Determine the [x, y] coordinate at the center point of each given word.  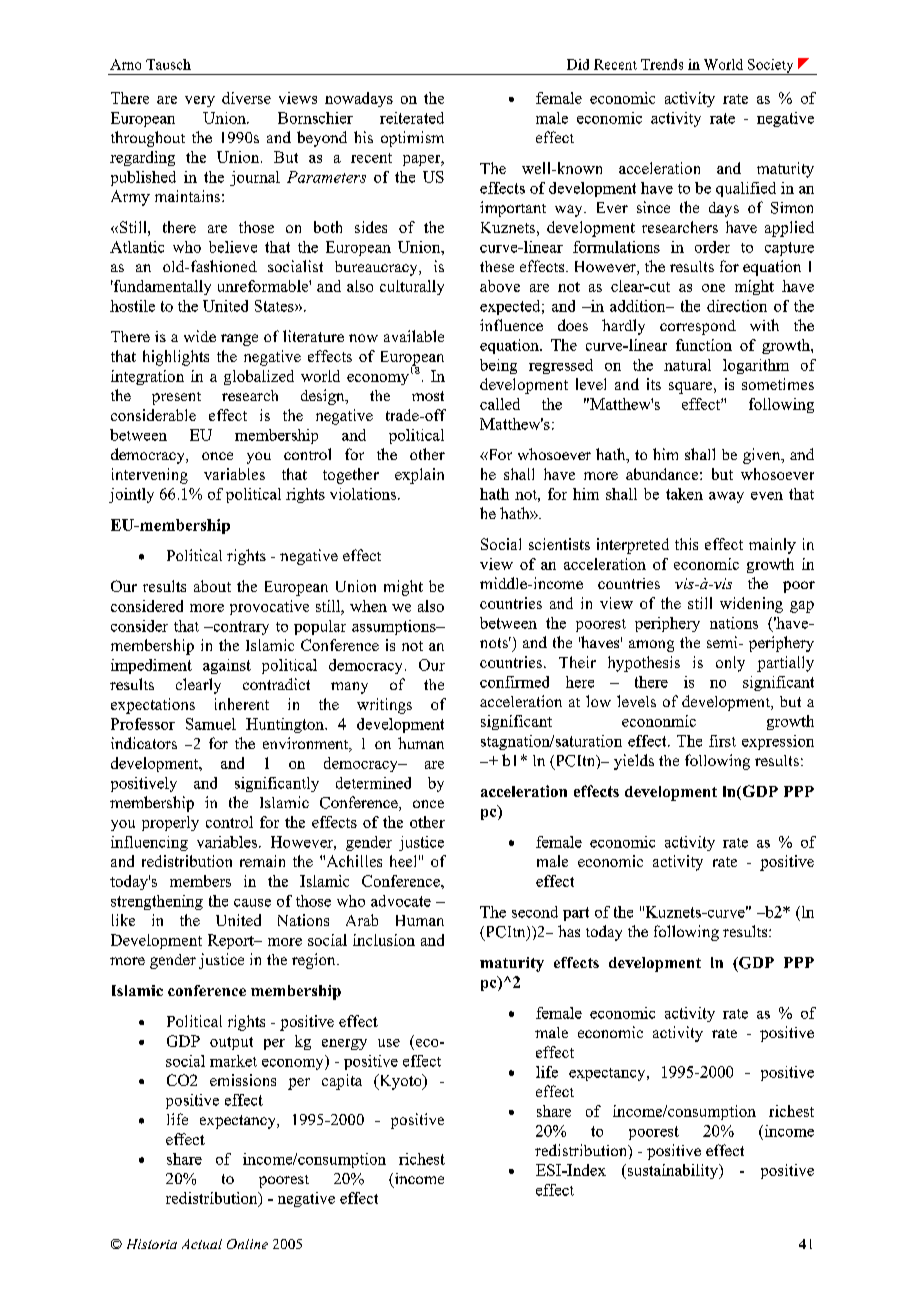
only [730, 664]
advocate [401, 901]
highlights [176, 358]
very [200, 101]
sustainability [672, 1171]
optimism [412, 139]
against [227, 666]
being [498, 366]
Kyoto [400, 1082]
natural [687, 365]
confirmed [514, 682]
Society [771, 67]
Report [232, 941]
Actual [202, 1244]
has [569, 931]
